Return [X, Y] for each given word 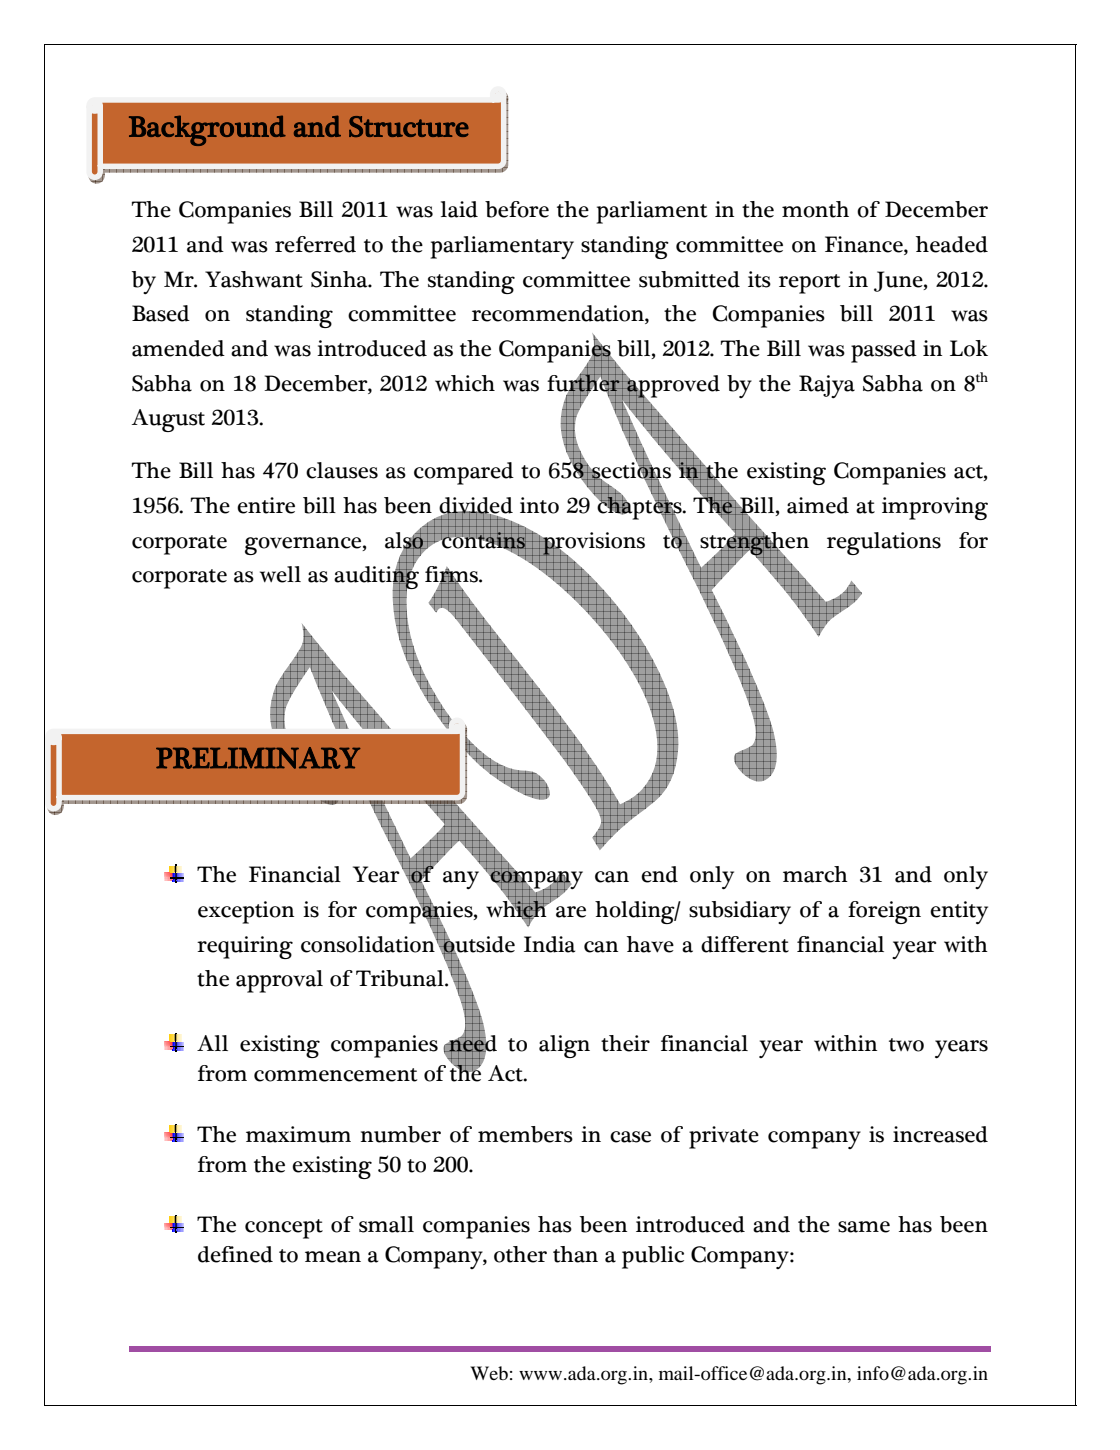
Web [489, 1373]
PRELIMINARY [258, 758]
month [815, 209]
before [517, 209]
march [815, 874]
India [549, 944]
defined [235, 1254]
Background [207, 130]
